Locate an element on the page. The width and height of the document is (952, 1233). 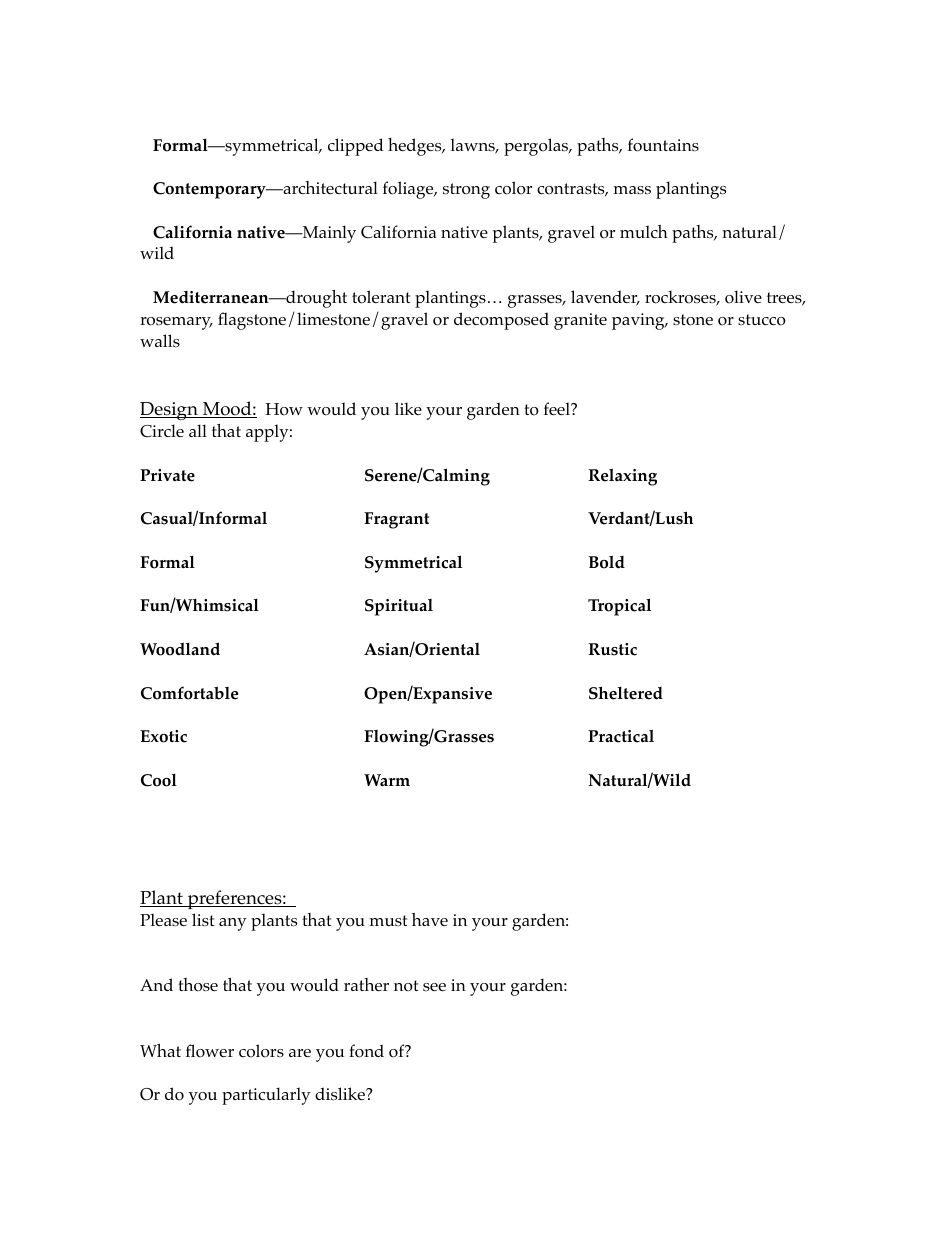
mass is located at coordinates (632, 190).
